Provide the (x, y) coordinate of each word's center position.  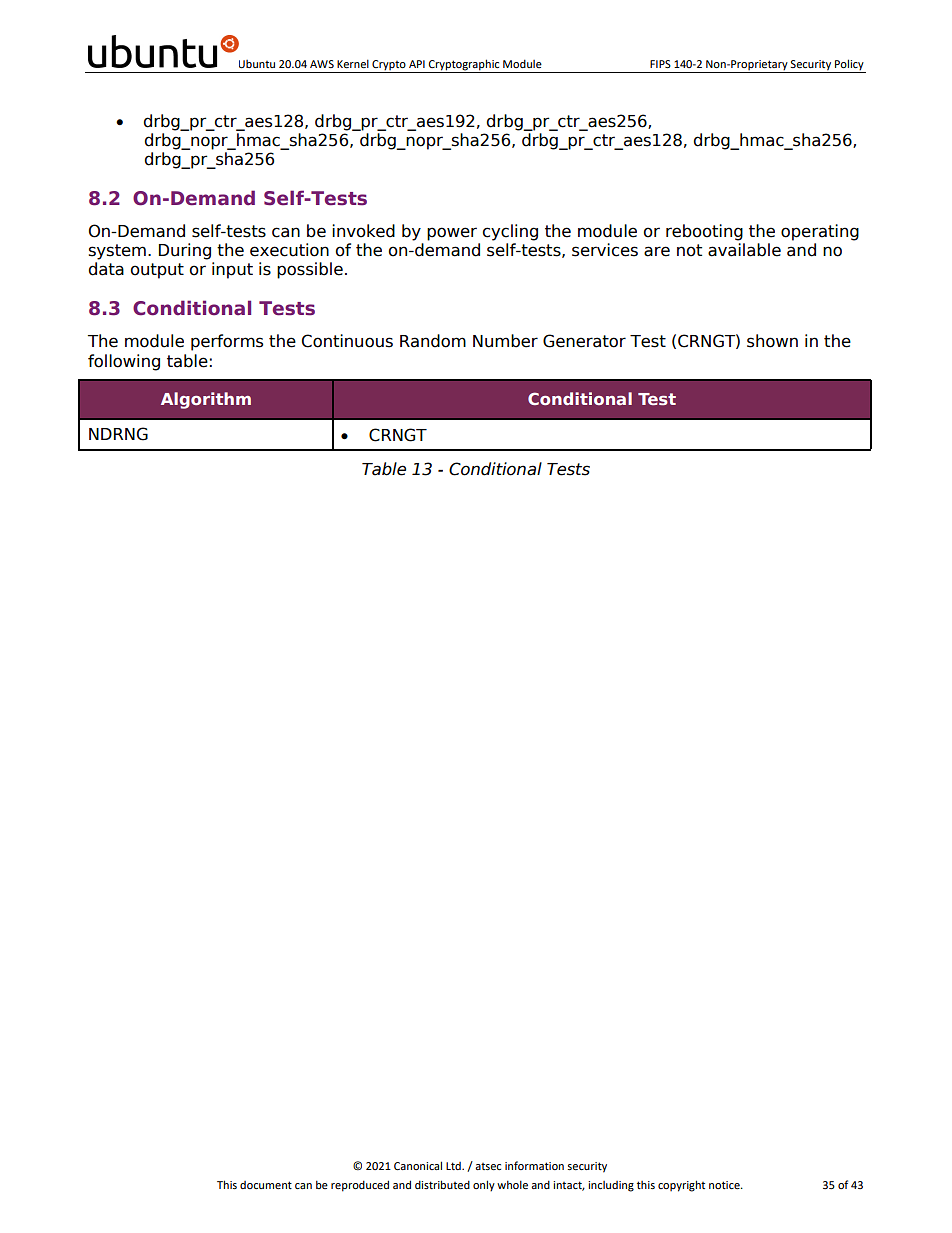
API (417, 64)
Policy (849, 65)
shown (772, 341)
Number (505, 341)
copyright (681, 1186)
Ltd (454, 1166)
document (266, 1185)
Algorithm (206, 400)
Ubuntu (257, 64)
